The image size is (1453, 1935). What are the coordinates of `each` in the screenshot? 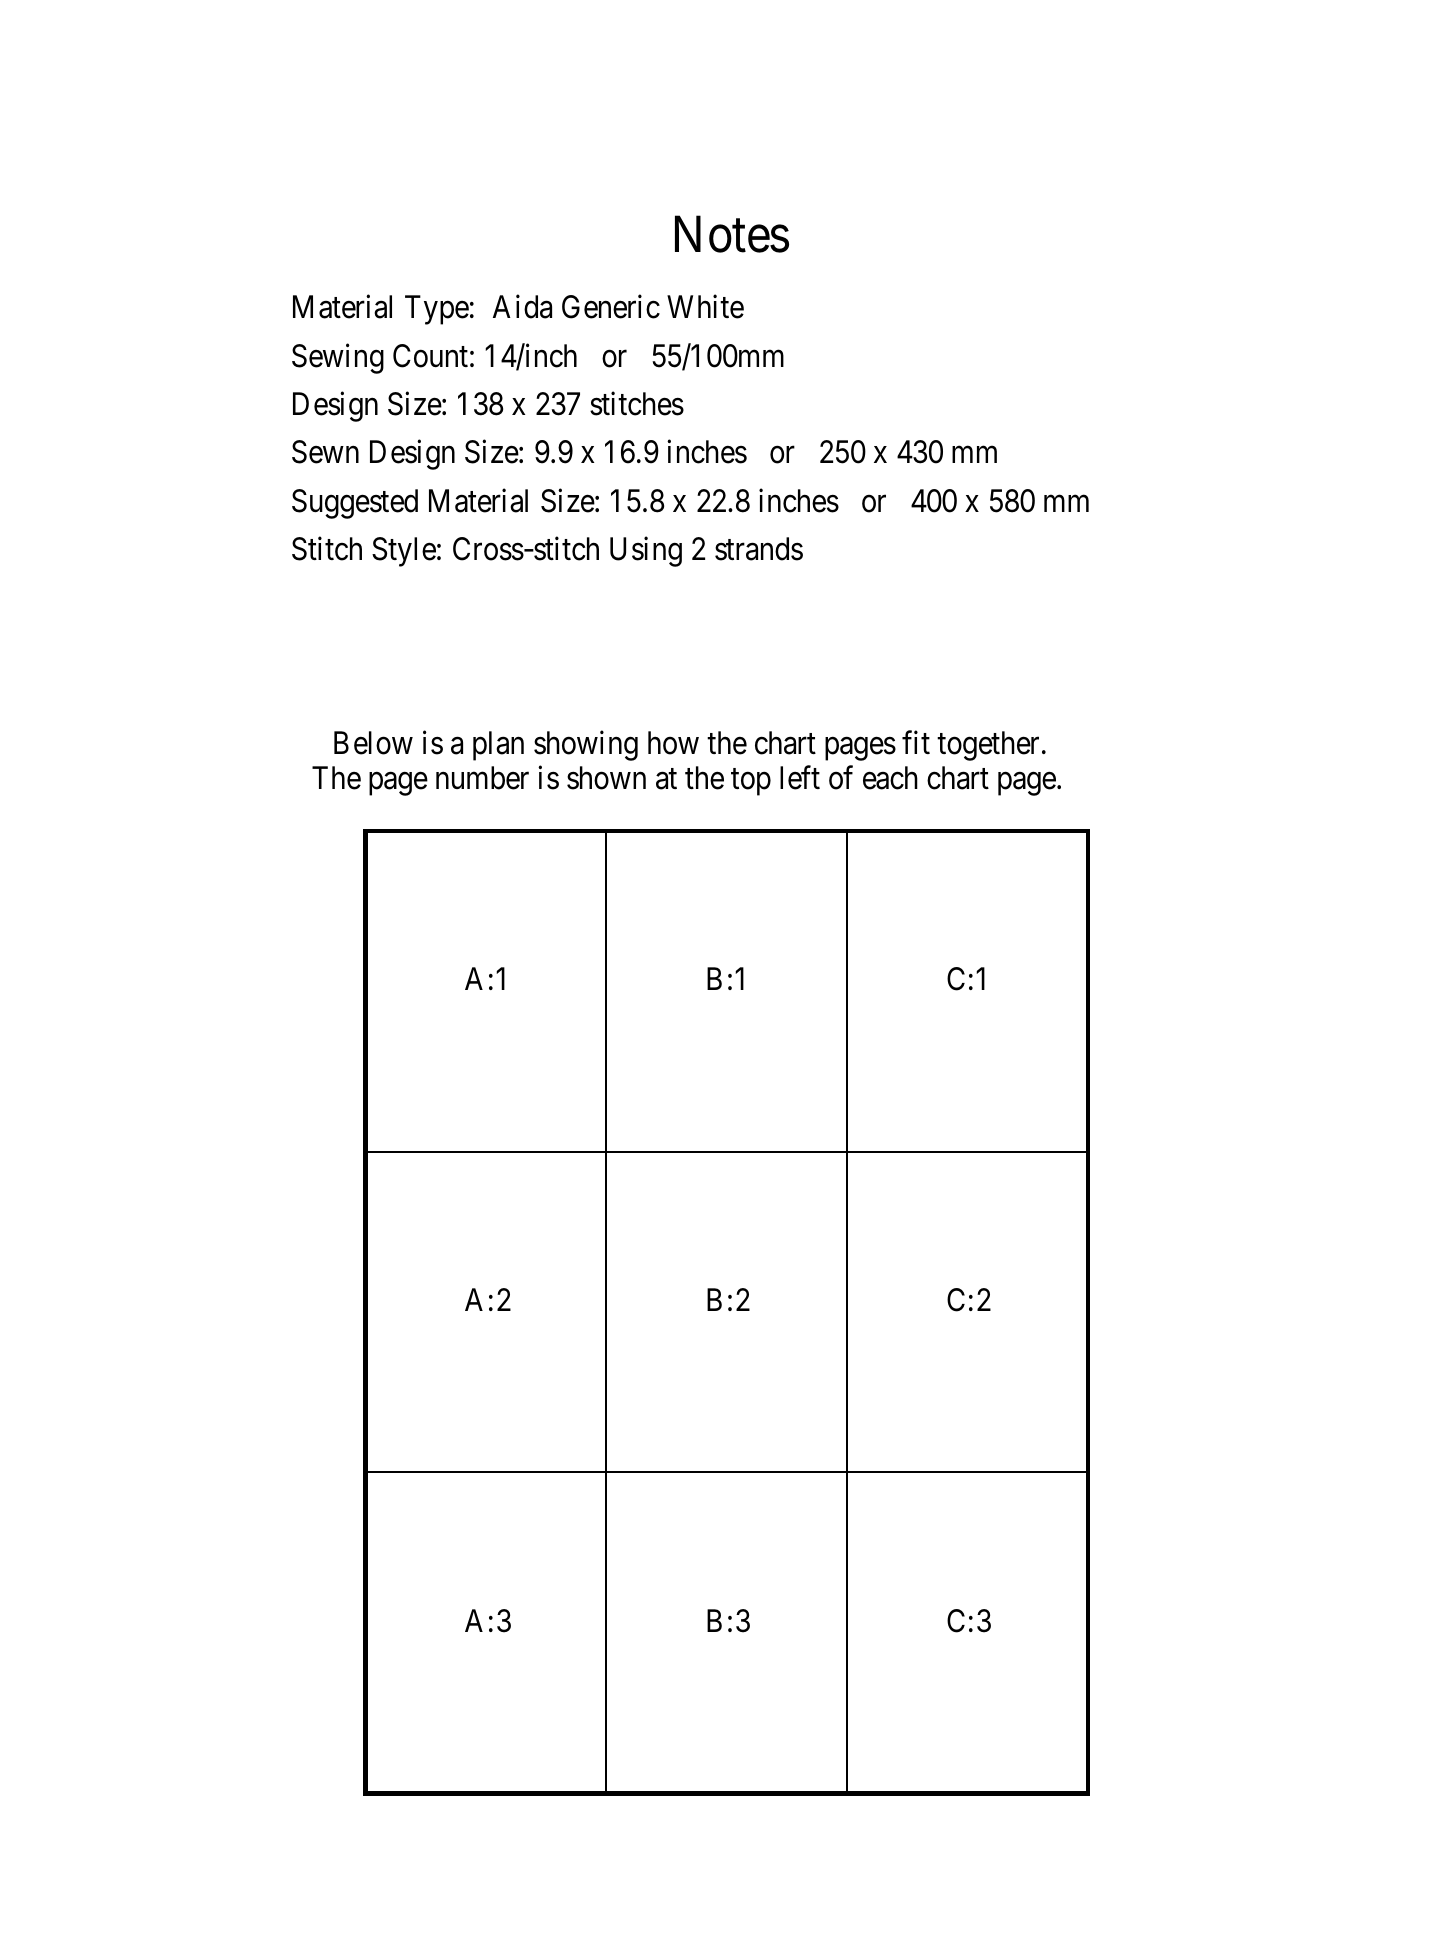 It's located at (890, 778).
